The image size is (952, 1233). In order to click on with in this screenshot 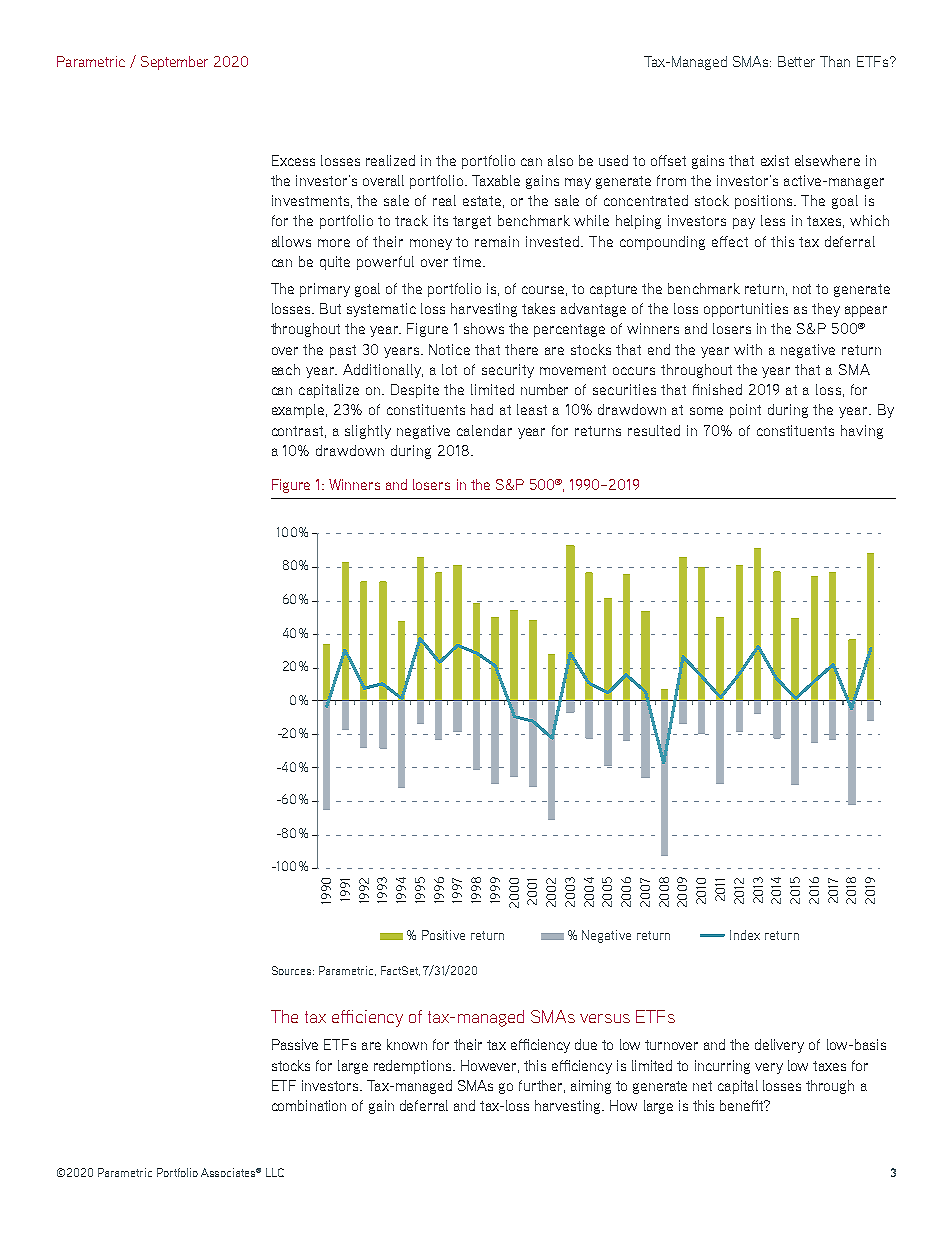, I will do `click(748, 349)`.
